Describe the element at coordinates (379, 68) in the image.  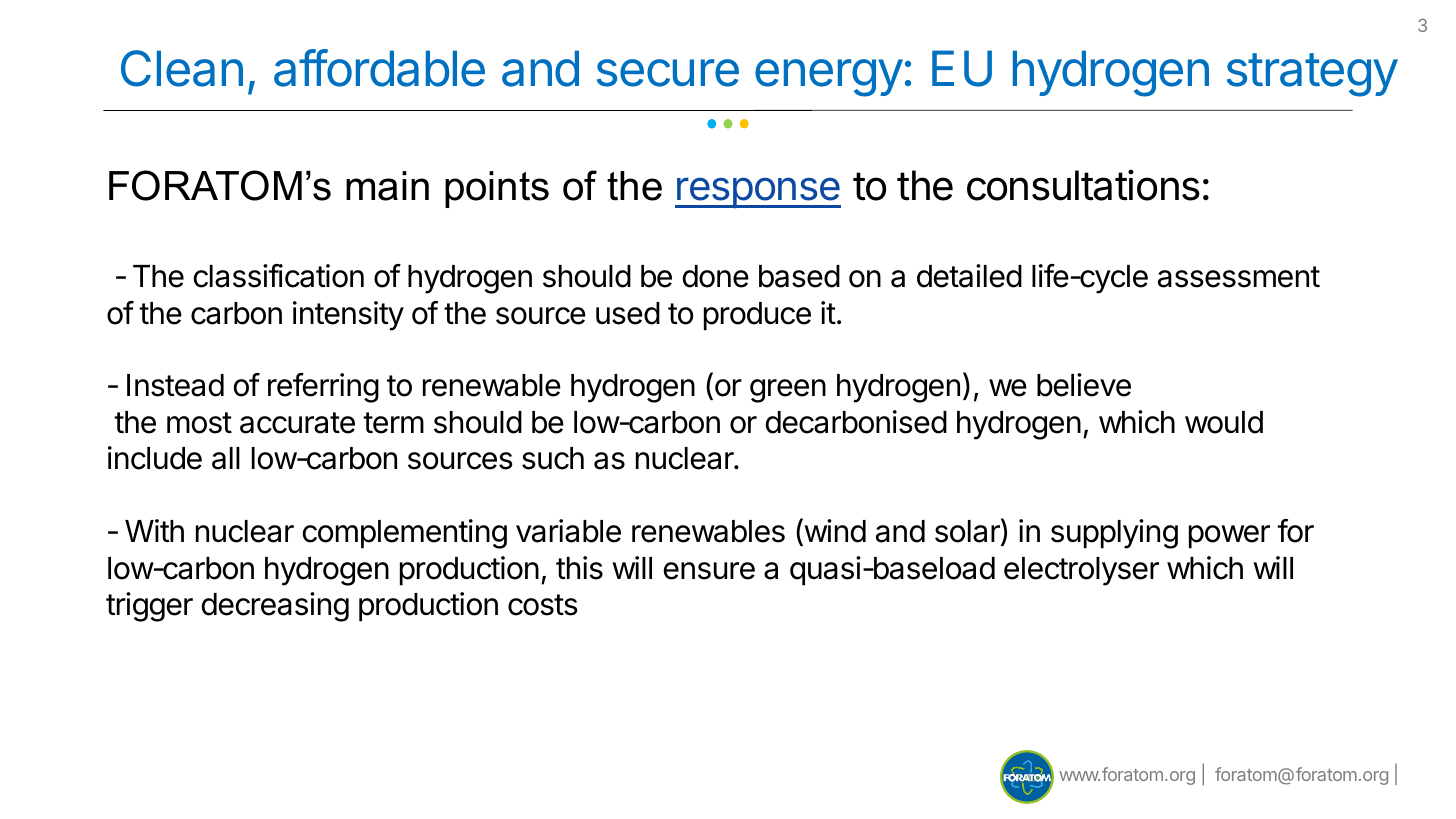
I see `affordable` at that location.
